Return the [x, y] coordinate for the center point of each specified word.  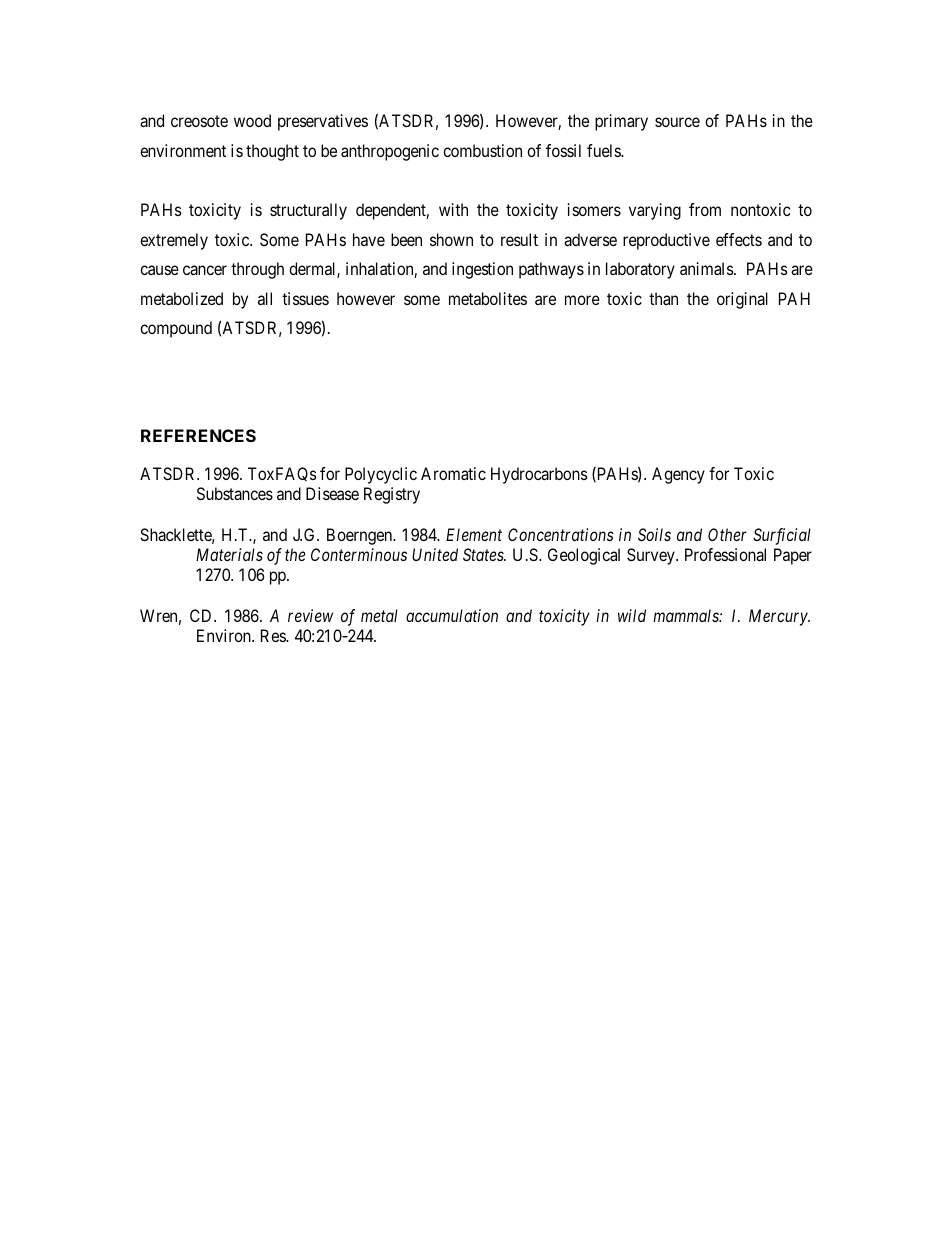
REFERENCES [198, 435]
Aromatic [453, 473]
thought [272, 152]
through [257, 270]
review [310, 615]
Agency [678, 475]
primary [621, 122]
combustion [482, 150]
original [742, 300]
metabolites [488, 298]
